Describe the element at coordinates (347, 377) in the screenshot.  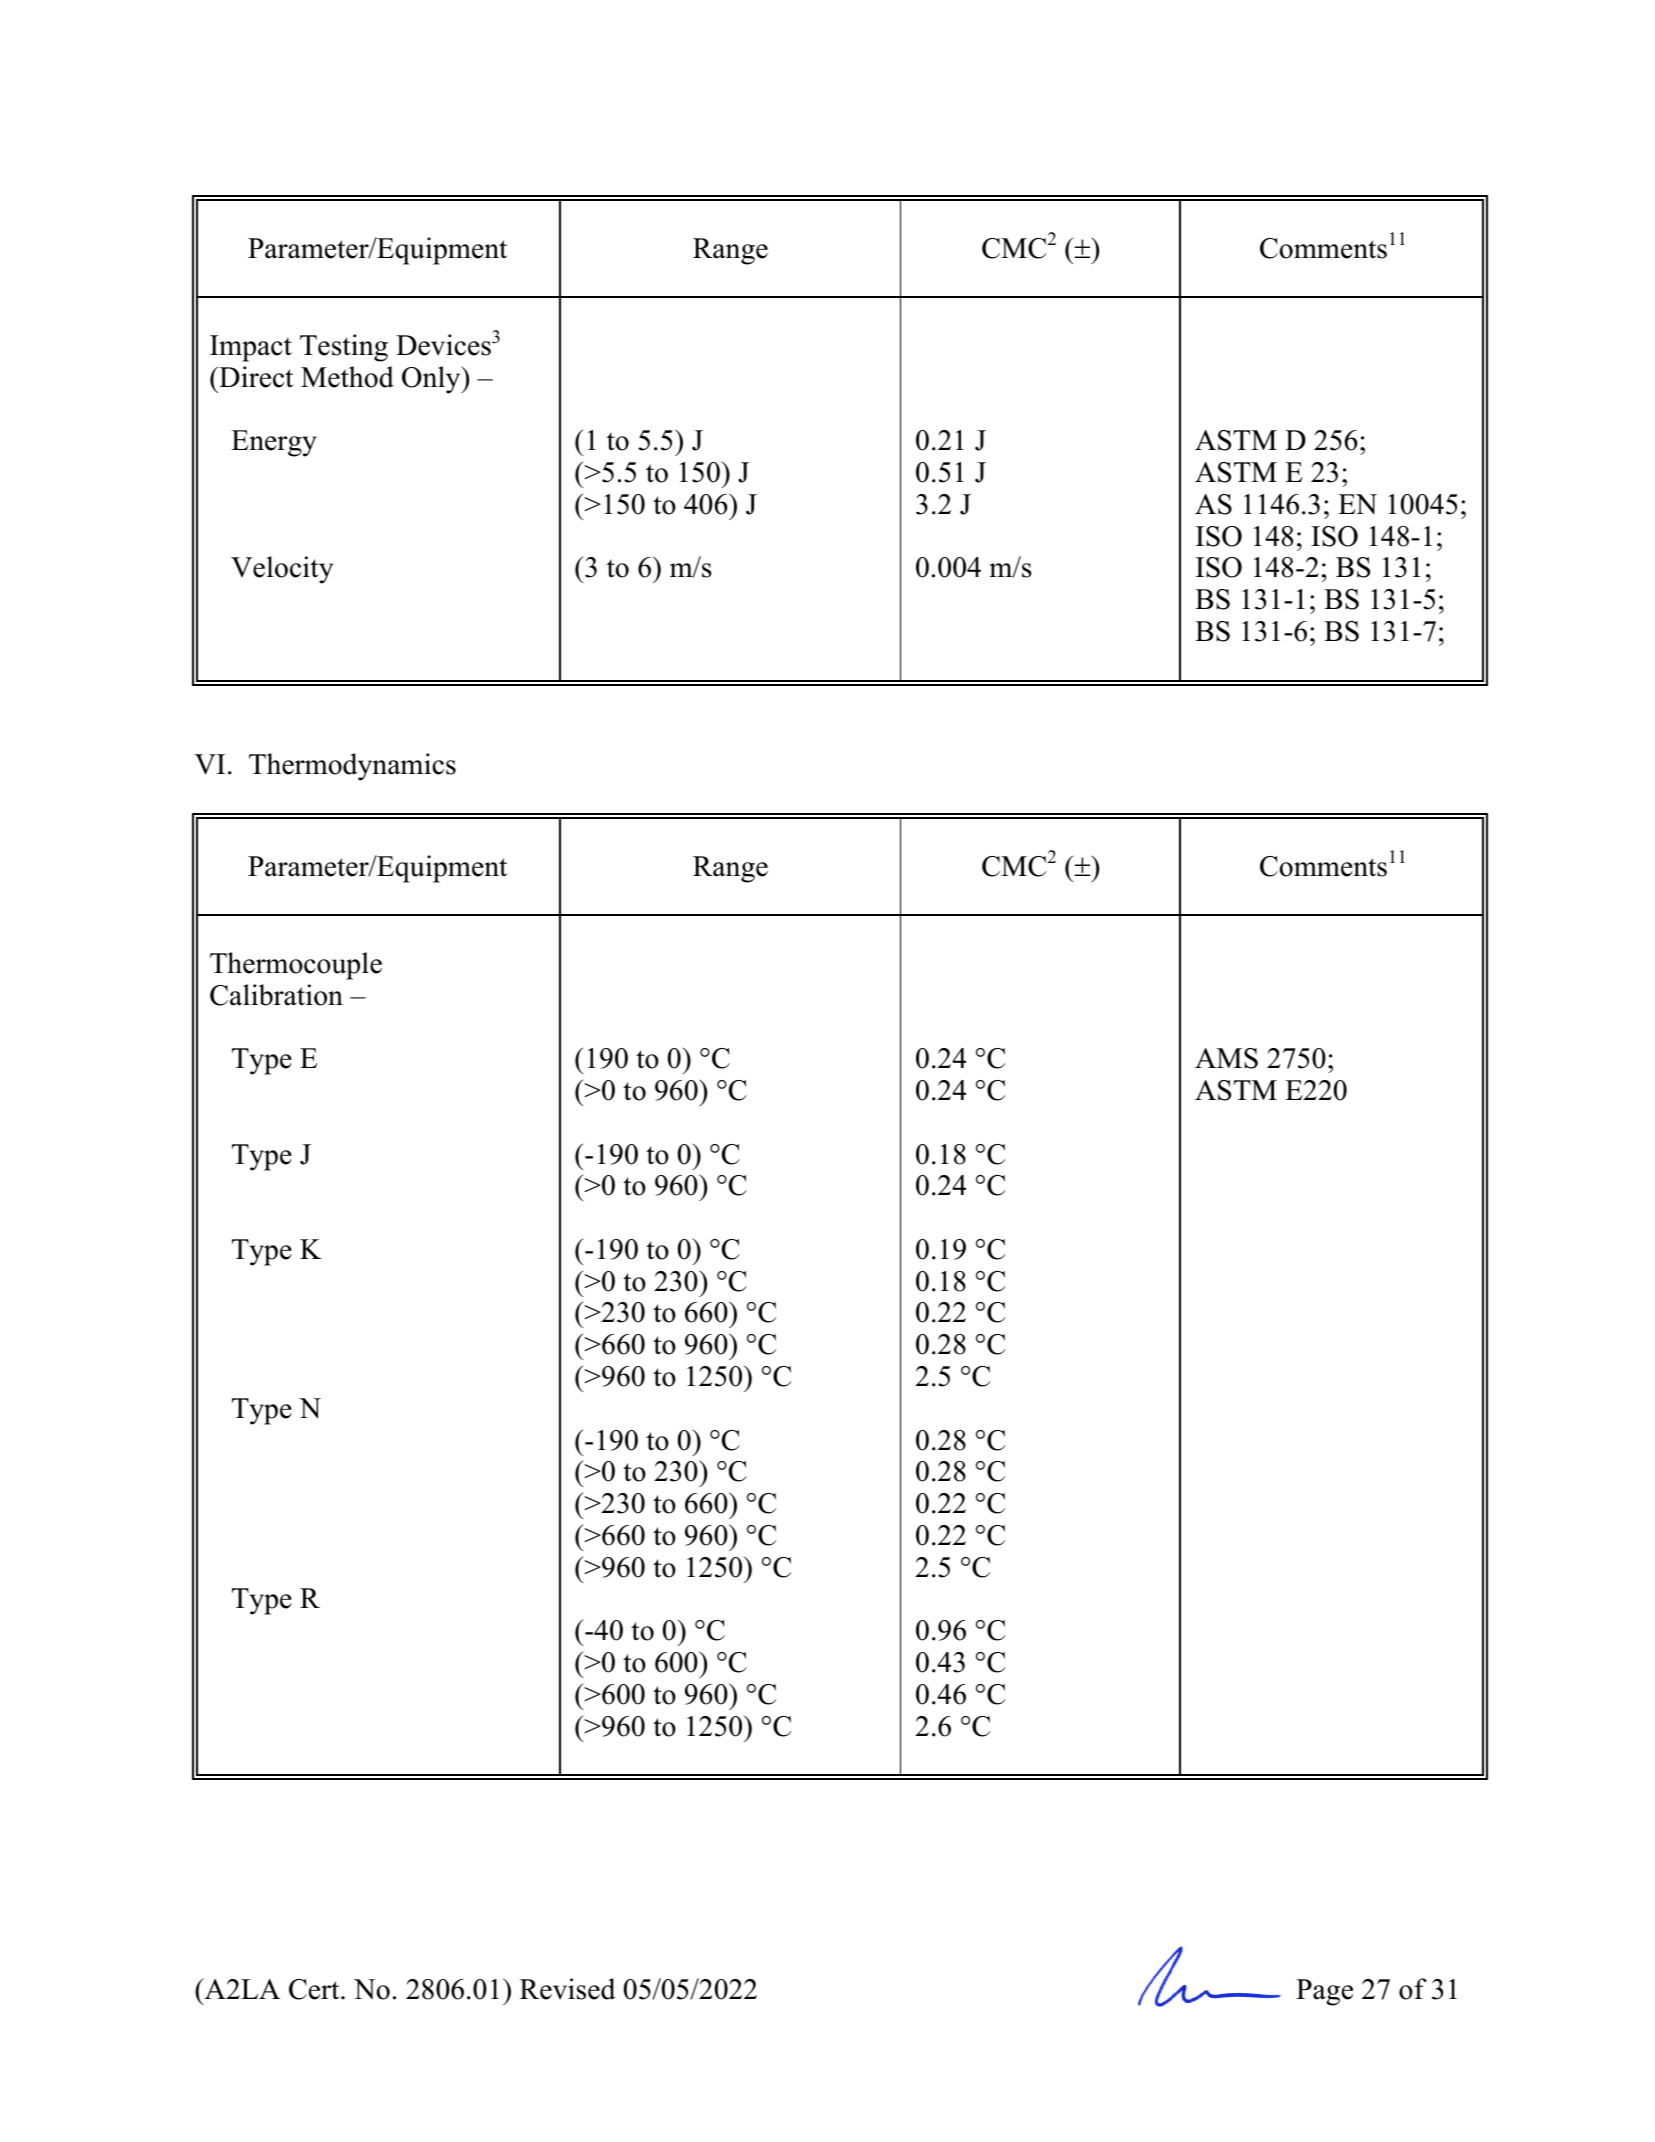
I see `Method` at that location.
